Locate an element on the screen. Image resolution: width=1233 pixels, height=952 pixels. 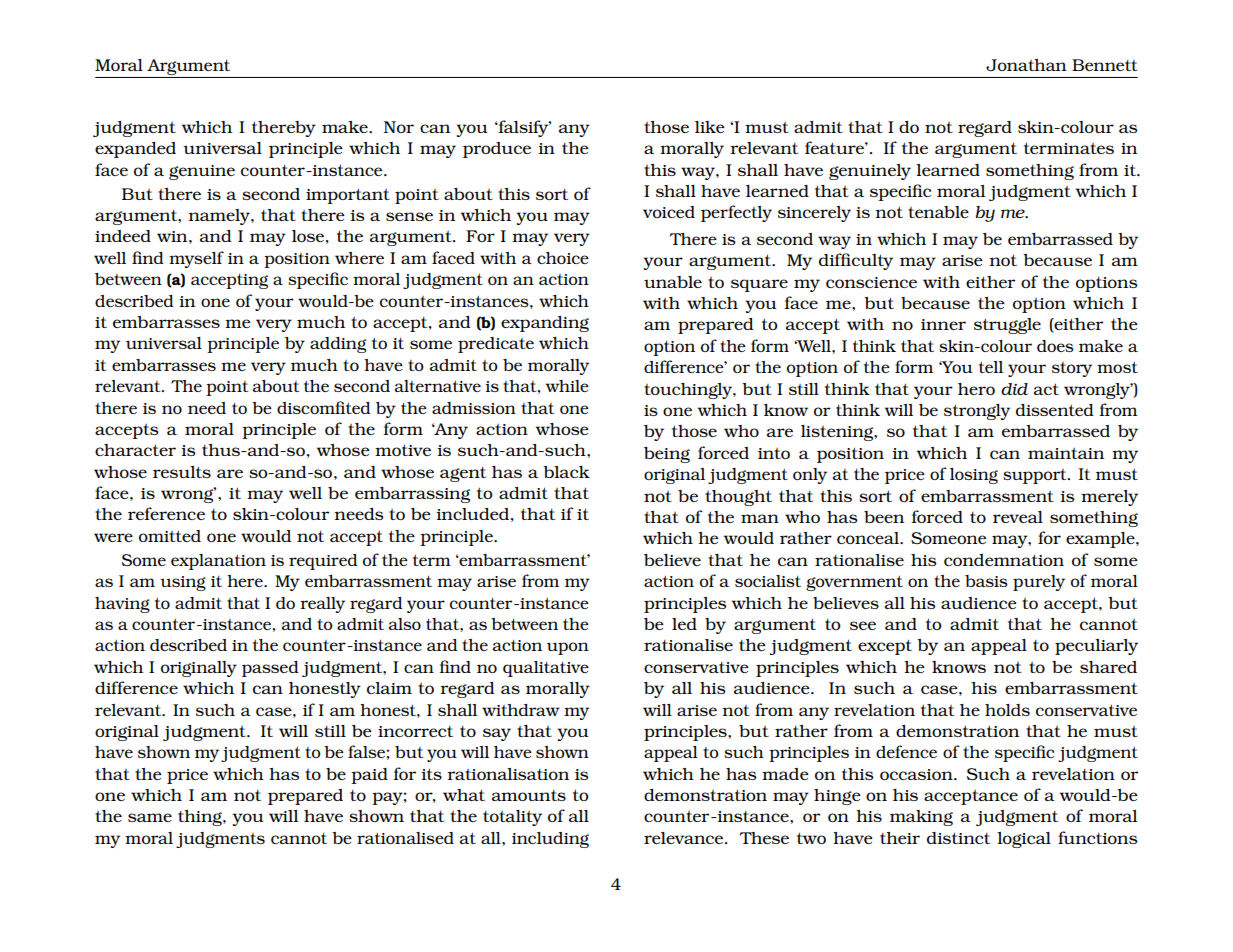
being is located at coordinates (667, 455).
